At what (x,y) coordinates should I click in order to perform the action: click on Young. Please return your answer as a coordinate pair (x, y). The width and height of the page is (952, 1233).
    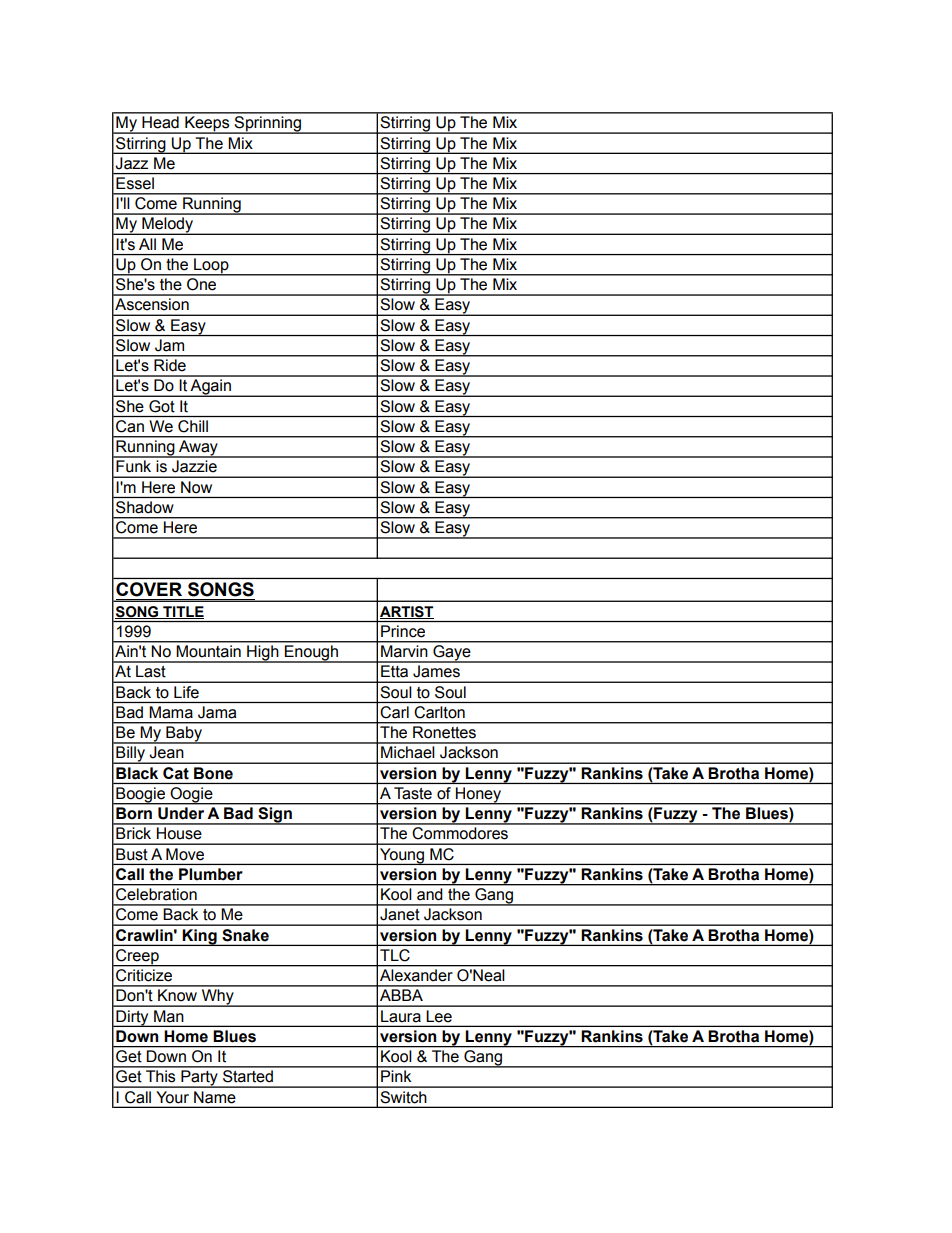
    Looking at the image, I should click on (402, 856).
